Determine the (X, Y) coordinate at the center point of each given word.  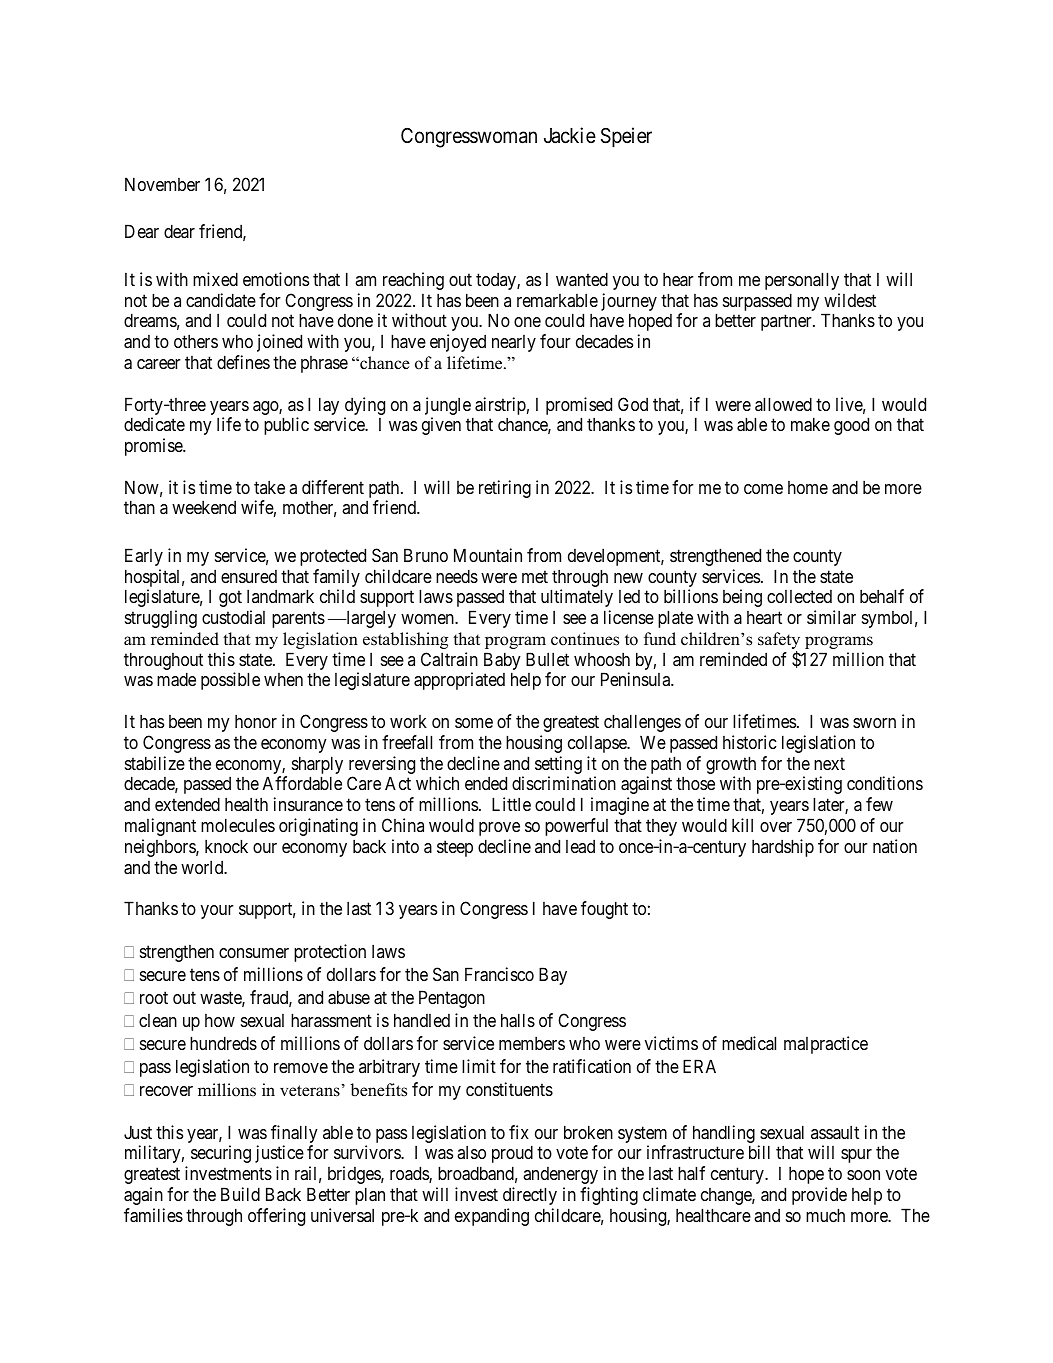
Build (240, 1194)
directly (530, 1196)
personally (802, 281)
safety (779, 642)
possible (230, 681)
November (162, 184)
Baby (502, 662)
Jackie (570, 135)
